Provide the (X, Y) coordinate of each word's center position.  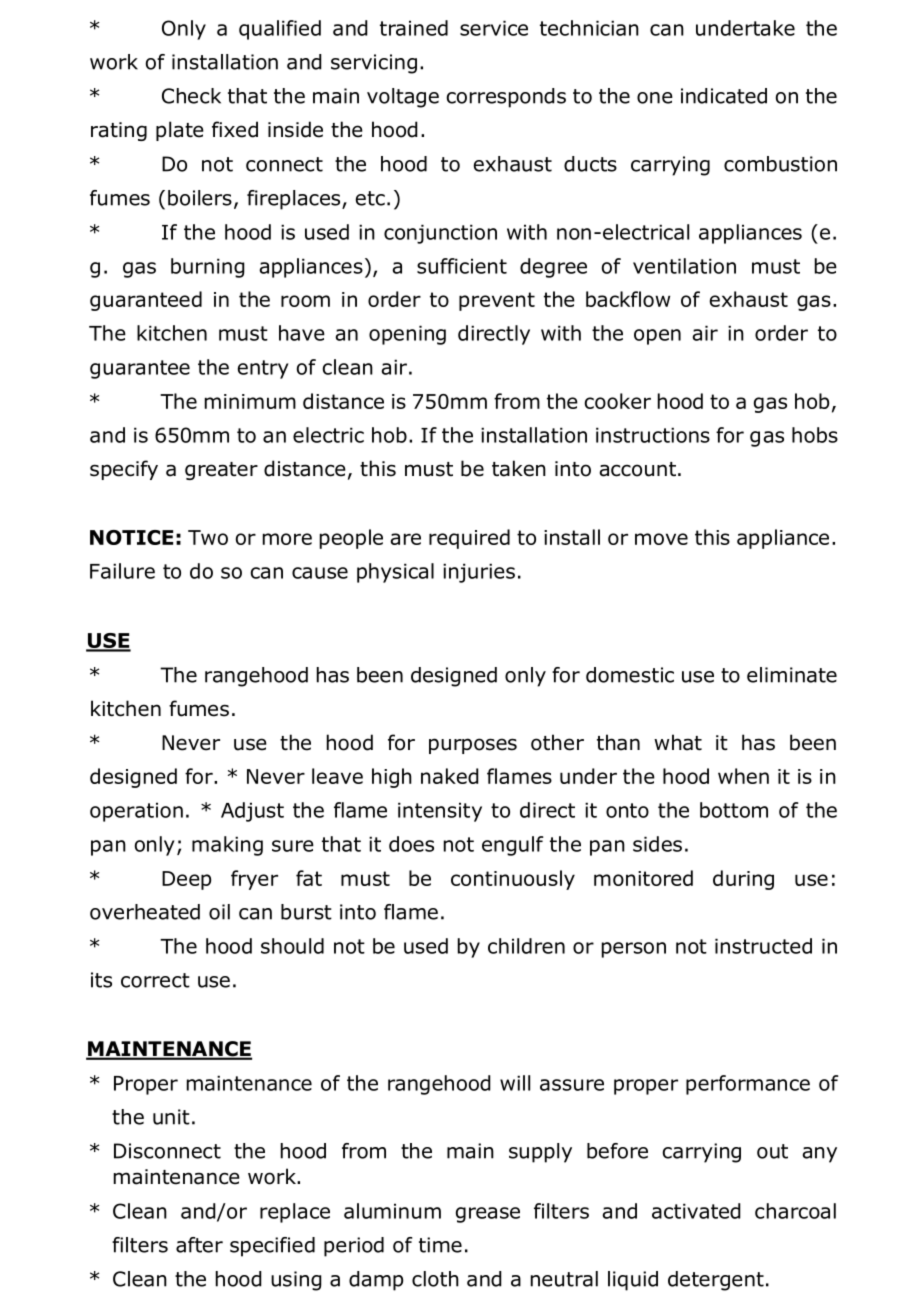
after (199, 1245)
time (440, 1245)
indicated (724, 96)
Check (191, 96)
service (494, 28)
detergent (716, 1281)
